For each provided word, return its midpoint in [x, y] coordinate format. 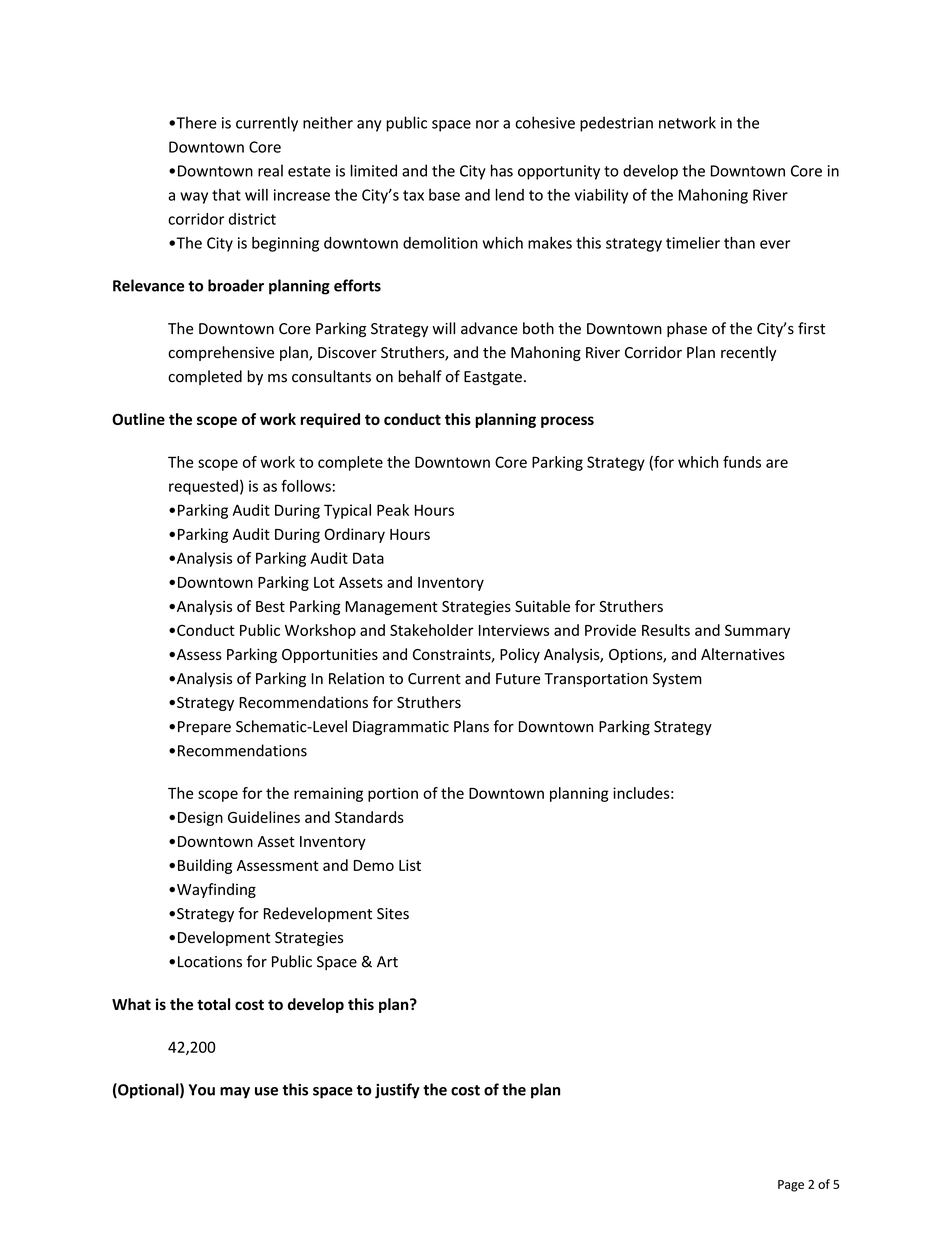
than [739, 242]
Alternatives [743, 654]
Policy [520, 655]
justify [397, 1091]
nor [487, 124]
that [226, 195]
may [235, 1093]
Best [270, 606]
